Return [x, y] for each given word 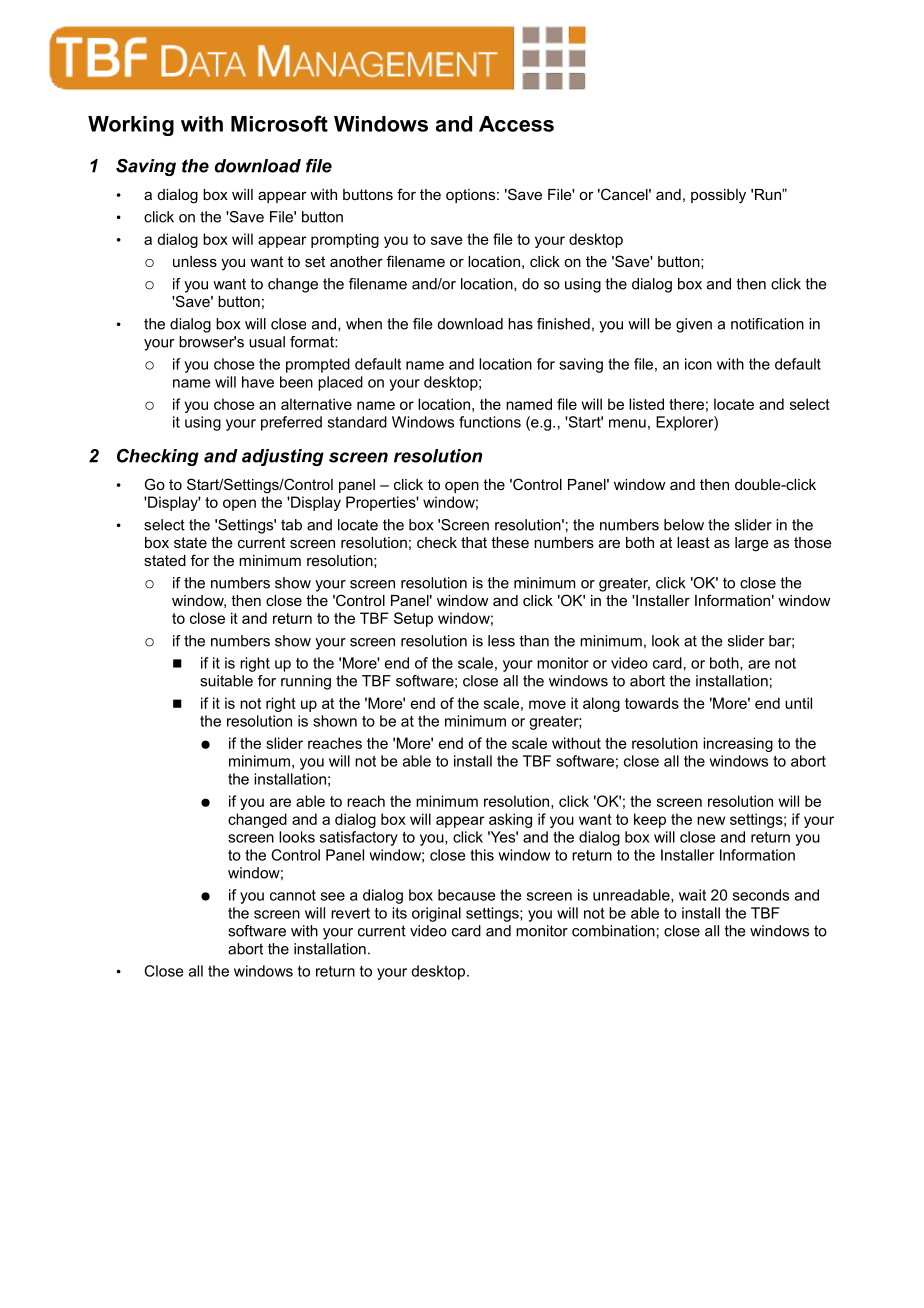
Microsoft [279, 123]
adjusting [283, 457]
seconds [761, 895]
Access [516, 124]
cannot [293, 895]
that [474, 542]
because [467, 895]
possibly [718, 196]
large [752, 544]
